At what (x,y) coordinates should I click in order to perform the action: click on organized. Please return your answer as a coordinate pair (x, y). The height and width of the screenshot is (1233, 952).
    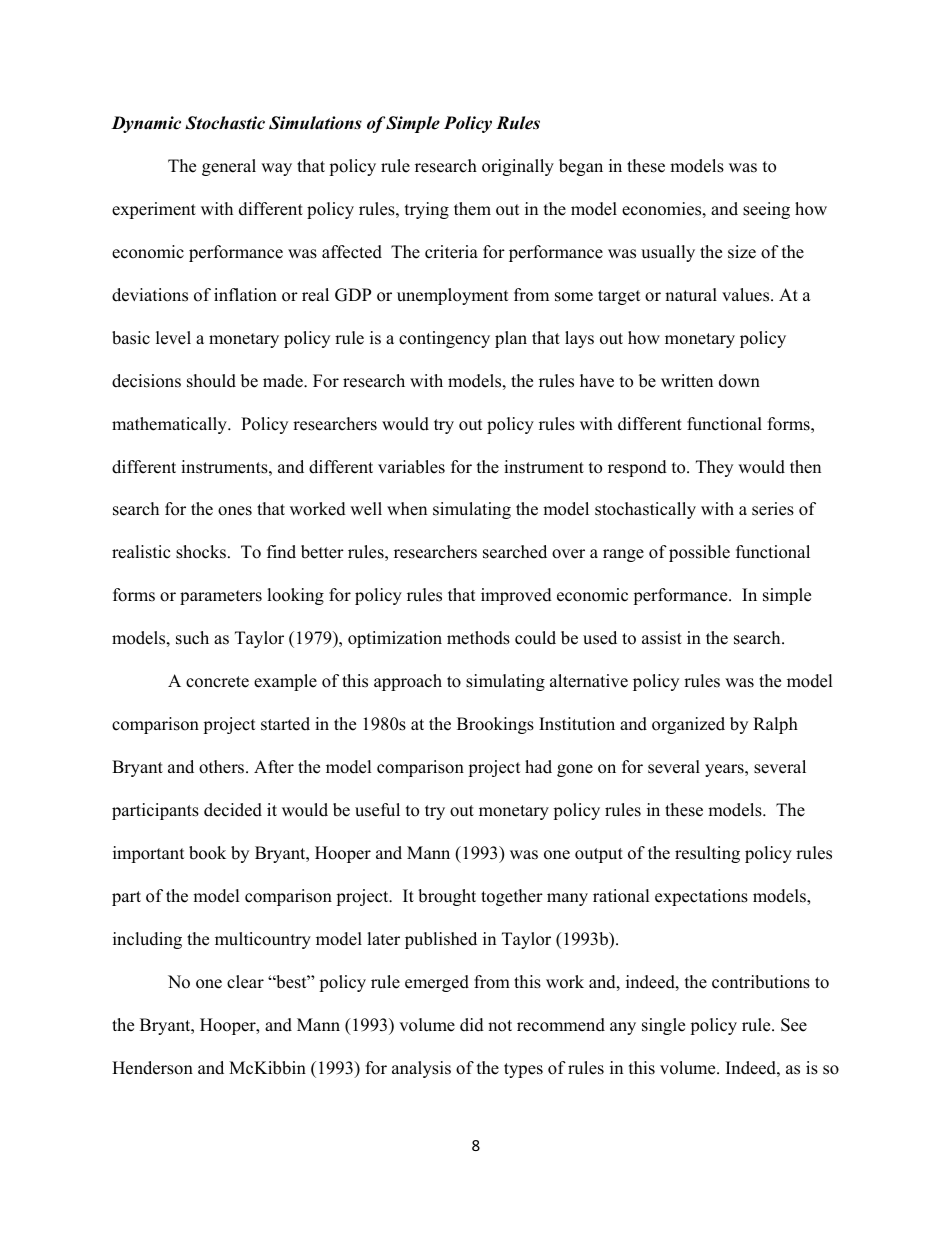
    Looking at the image, I should click on (688, 725).
